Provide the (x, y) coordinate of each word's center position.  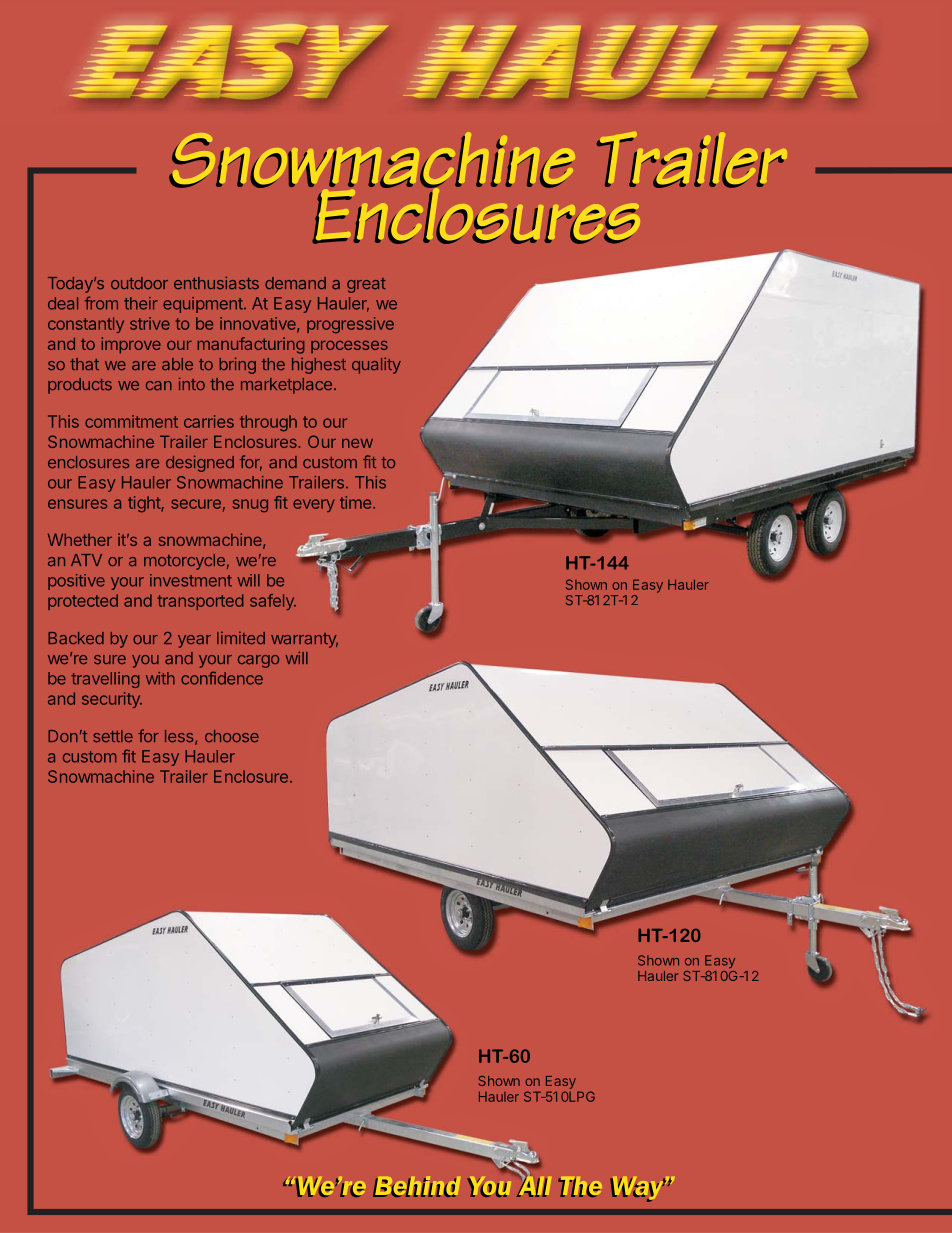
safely (273, 602)
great (366, 285)
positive (76, 582)
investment (191, 580)
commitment (131, 421)
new (357, 443)
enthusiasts (216, 282)
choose (232, 736)
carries (209, 421)
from (101, 303)
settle (113, 736)
